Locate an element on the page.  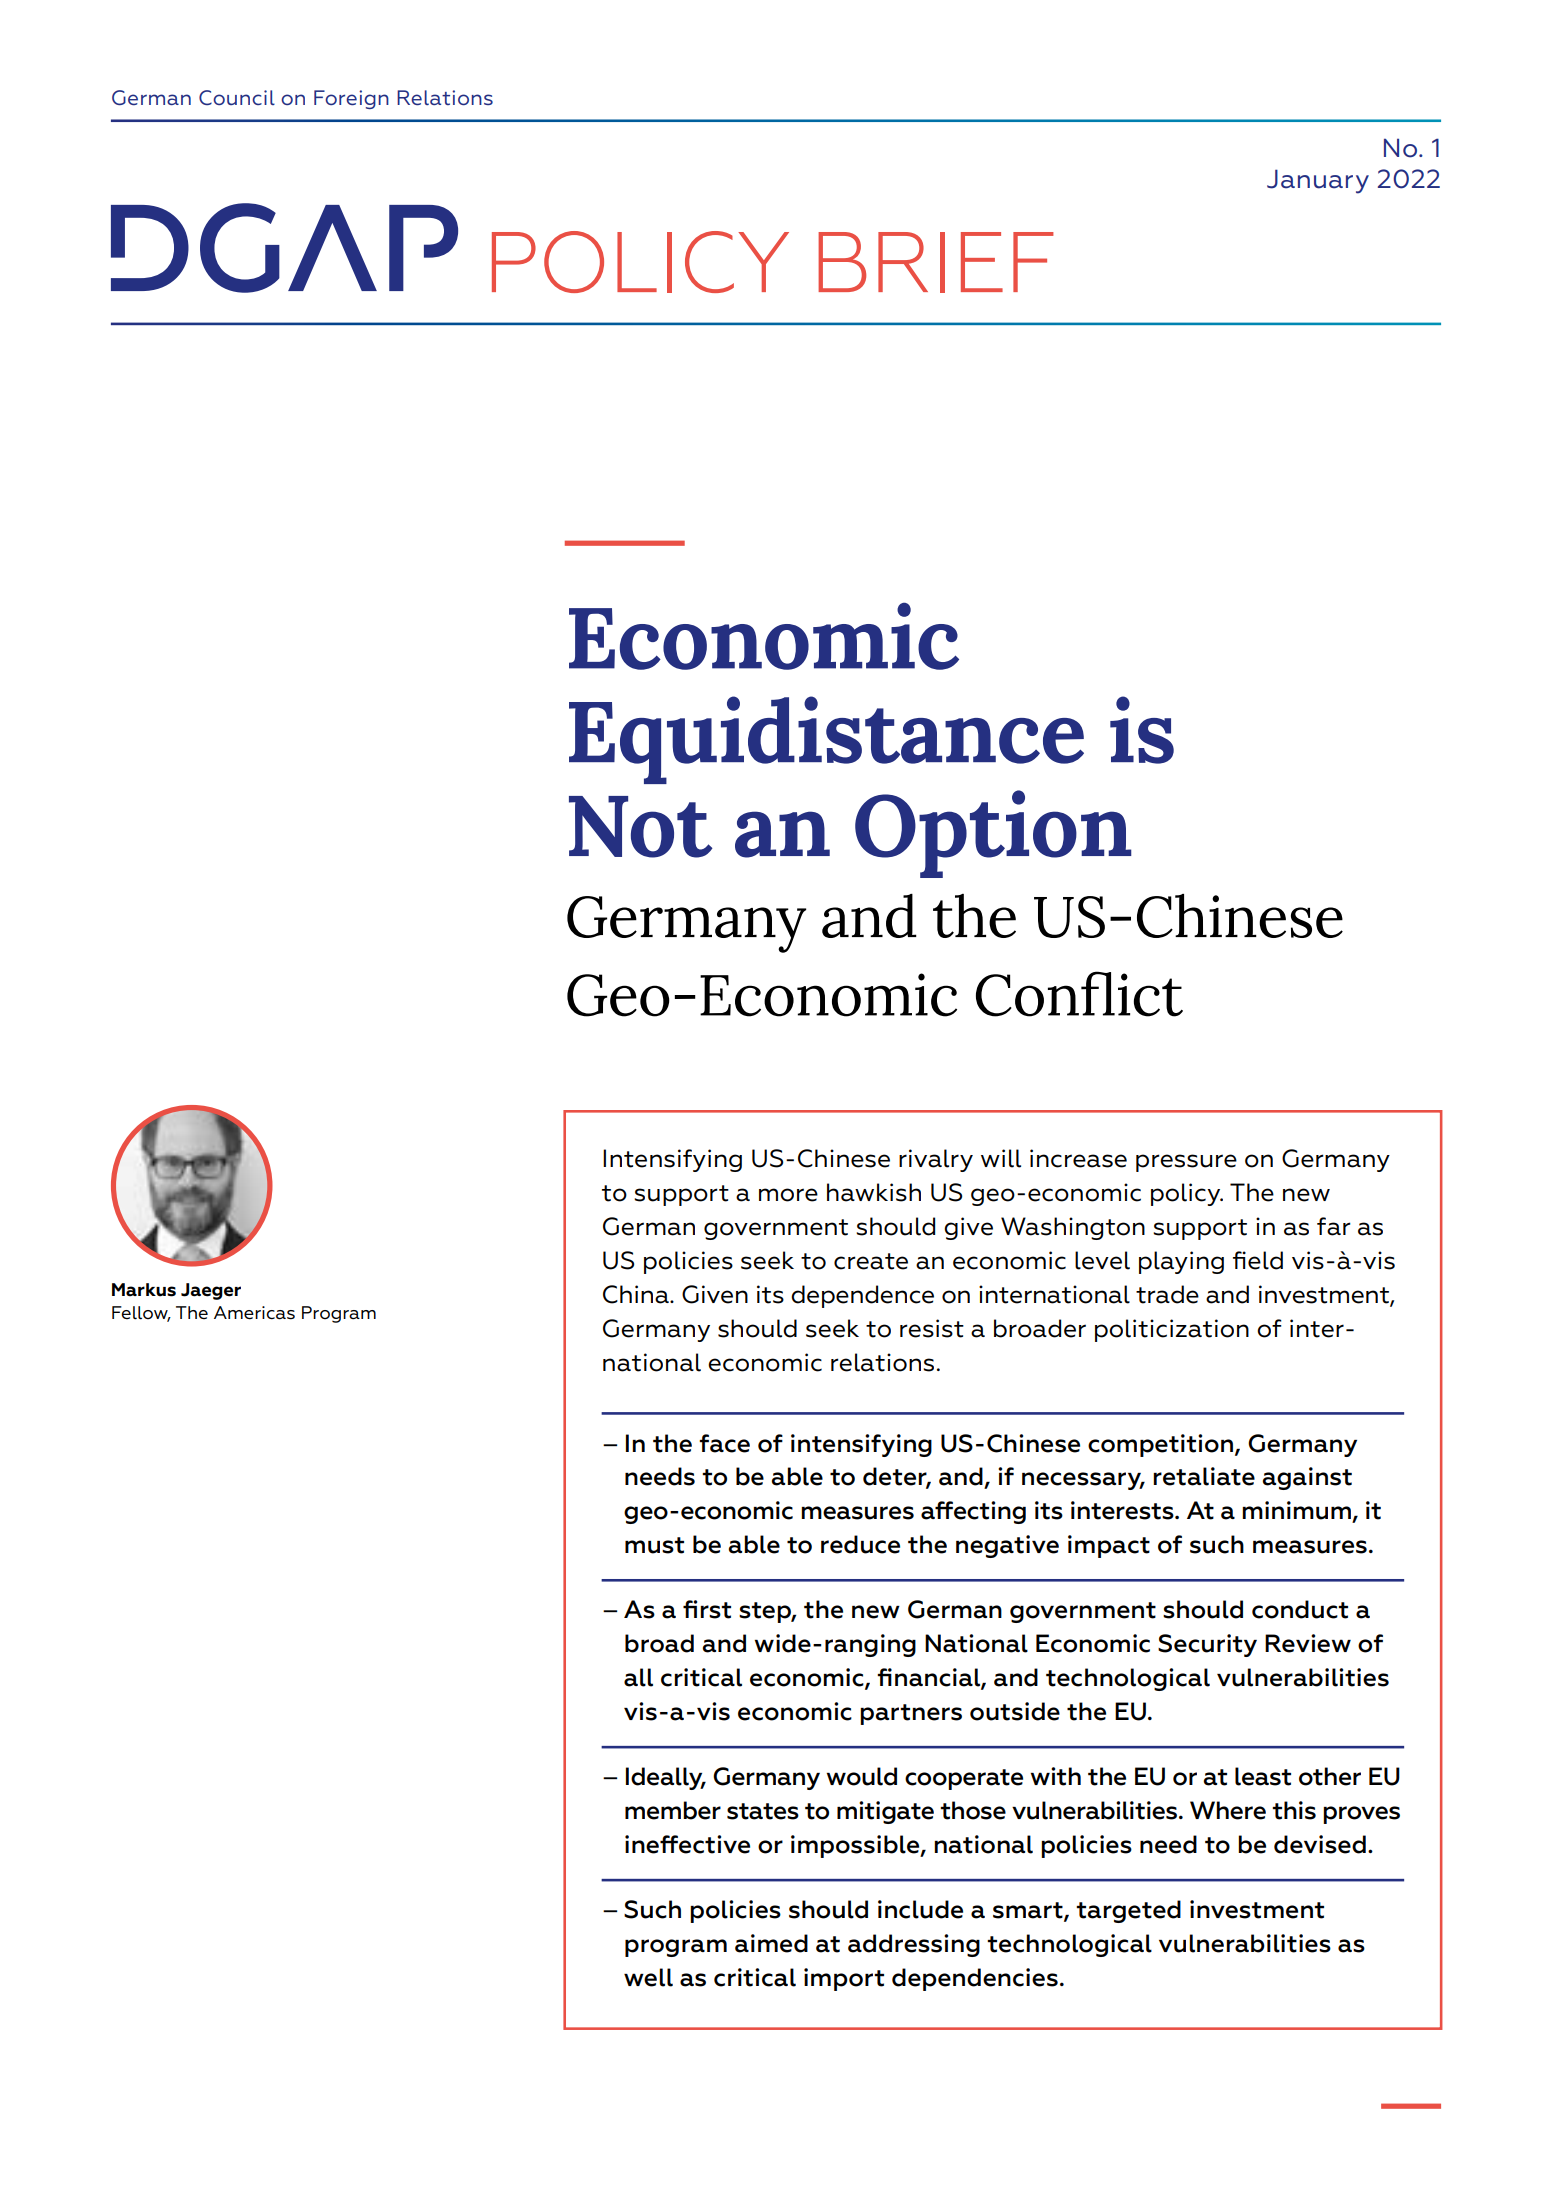
Option is located at coordinates (993, 834).
